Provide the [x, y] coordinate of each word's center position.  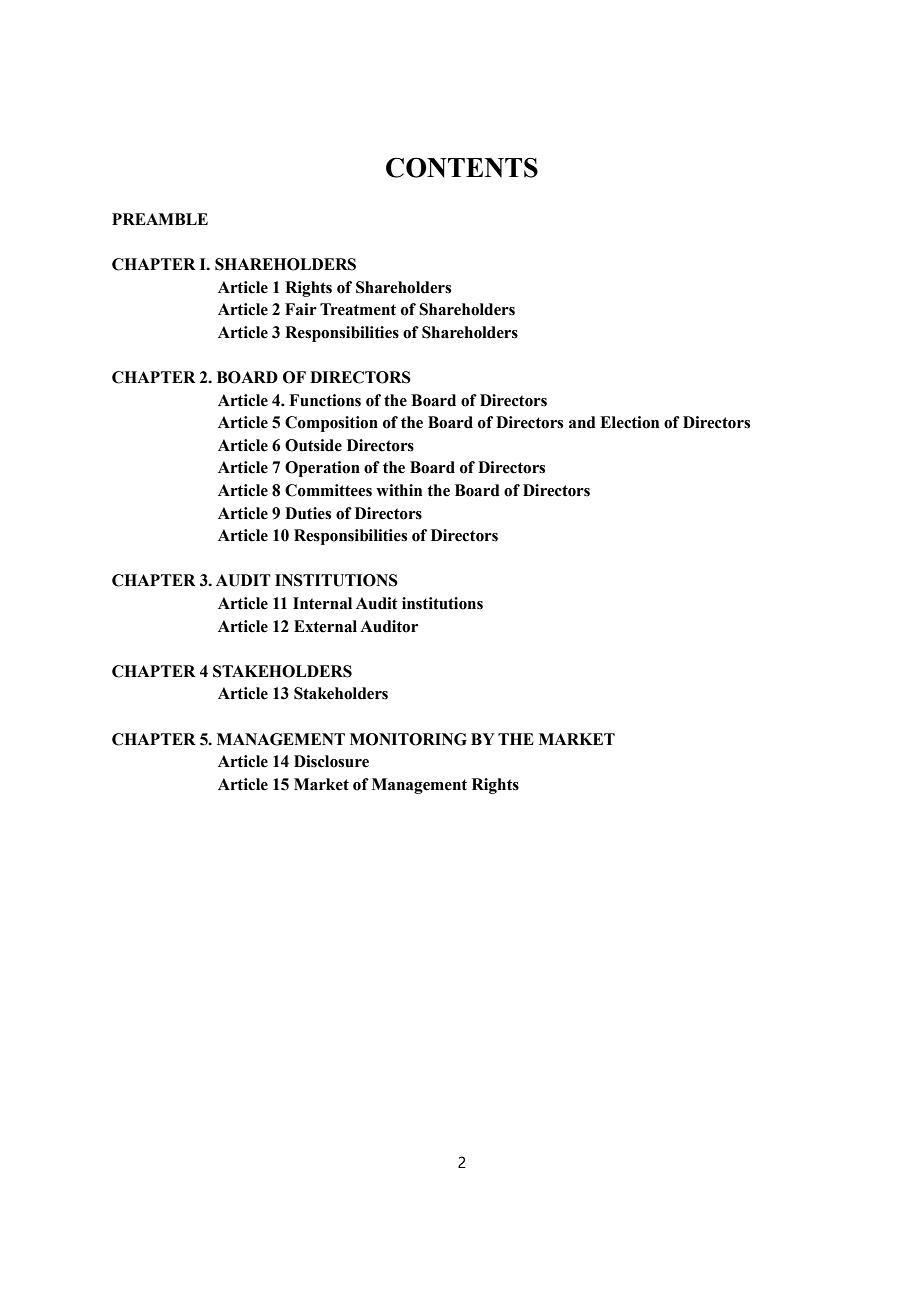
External [325, 626]
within [399, 490]
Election [629, 422]
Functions [325, 400]
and [582, 422]
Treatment [358, 309]
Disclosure [331, 761]
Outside [313, 445]
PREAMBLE [160, 219]
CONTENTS [462, 167]
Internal [322, 603]
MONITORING [408, 739]
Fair [301, 309]
